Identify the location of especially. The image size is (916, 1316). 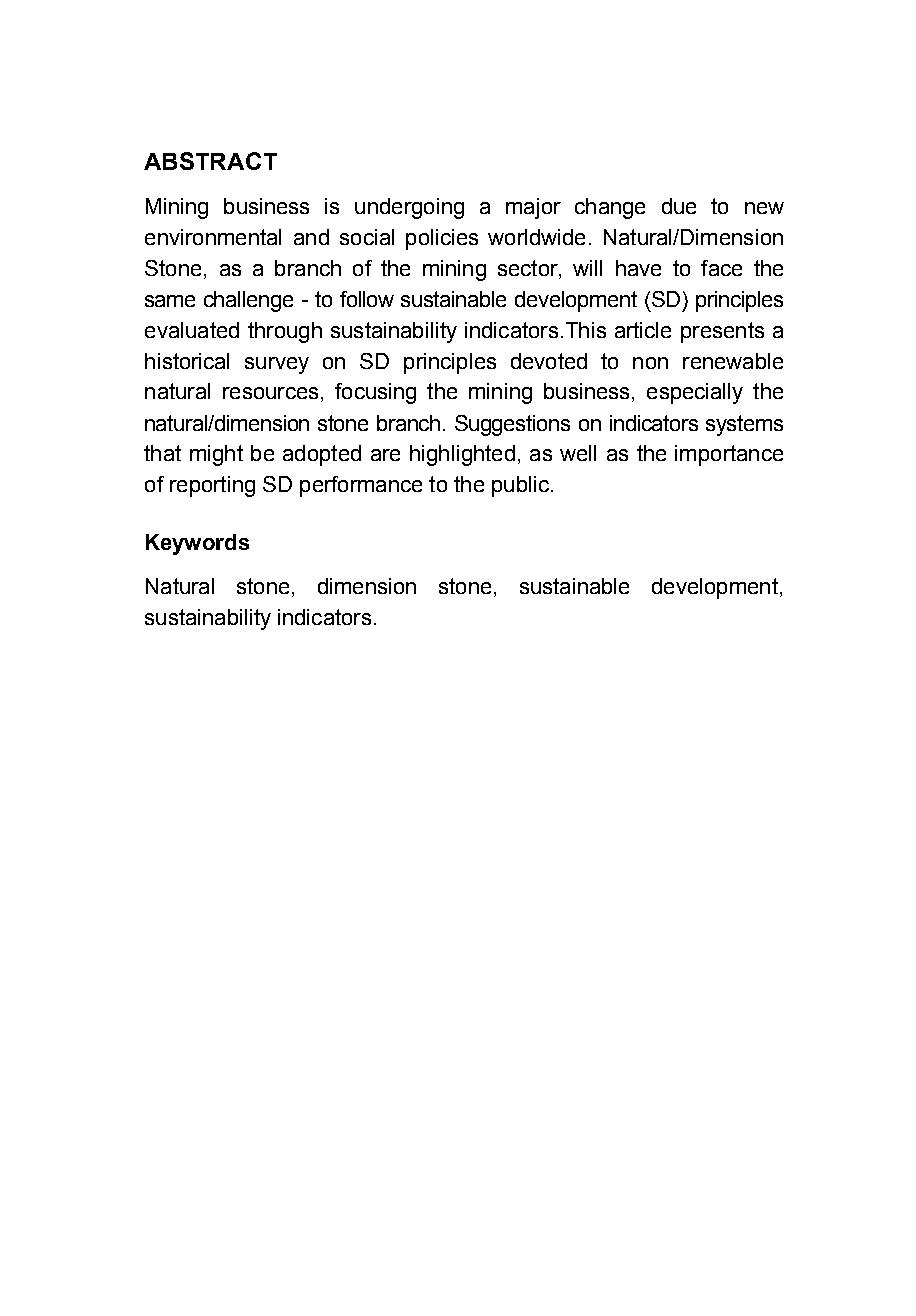
(695, 393).
